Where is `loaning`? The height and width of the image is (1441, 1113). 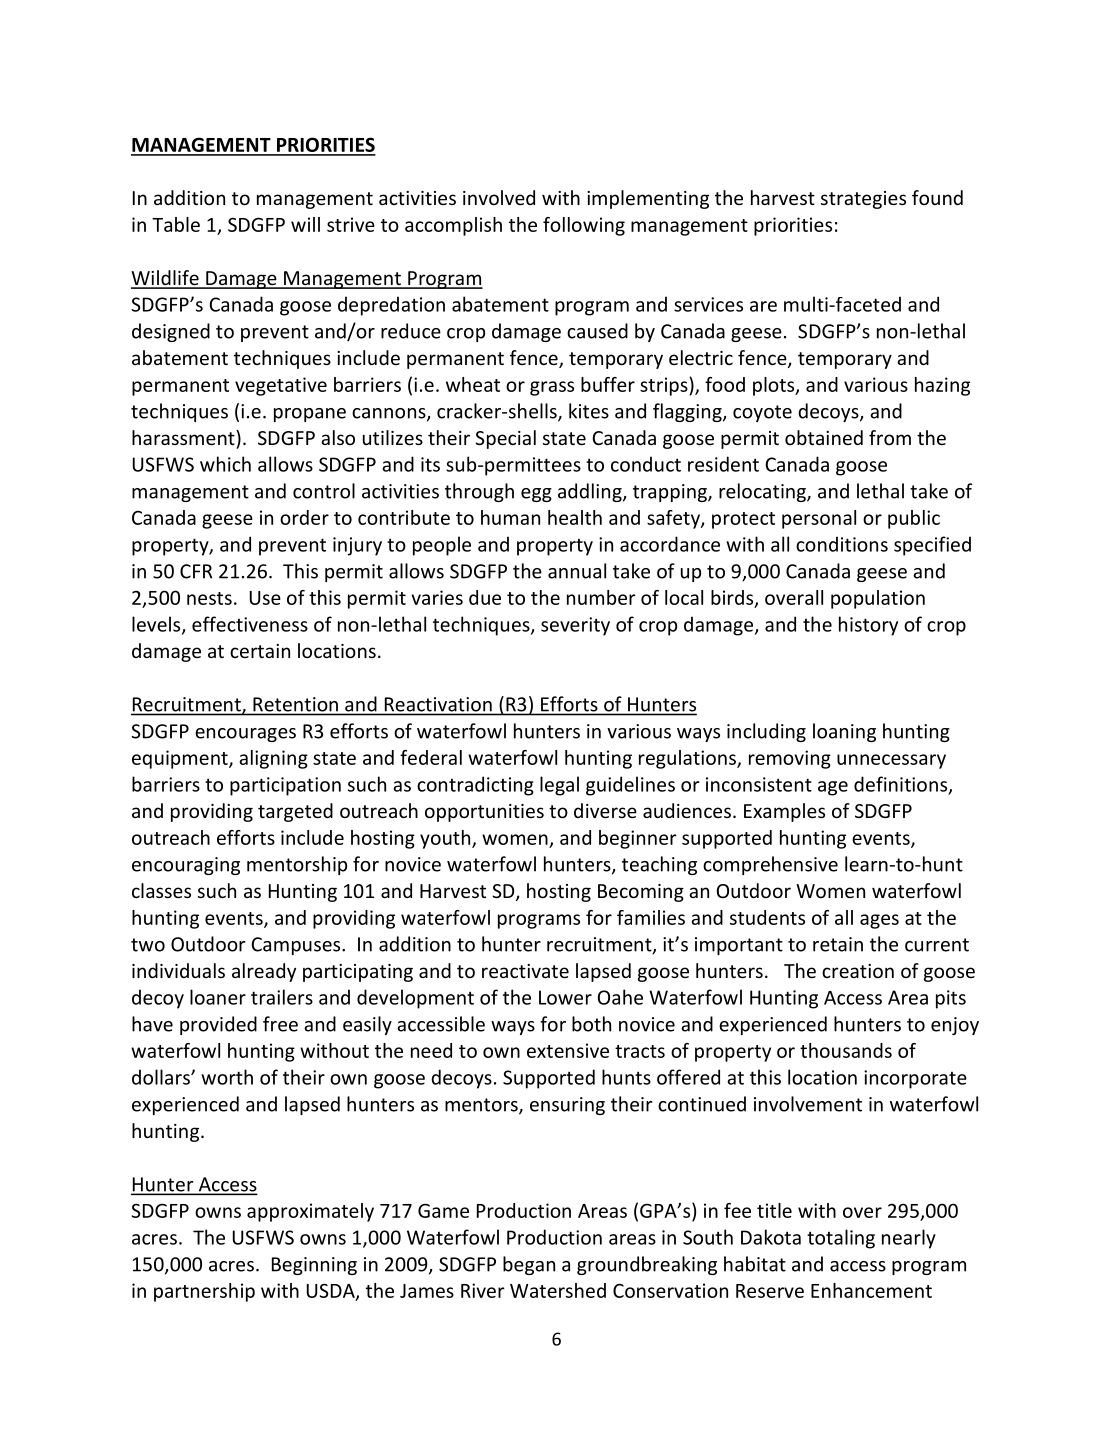
loaning is located at coordinates (844, 732).
